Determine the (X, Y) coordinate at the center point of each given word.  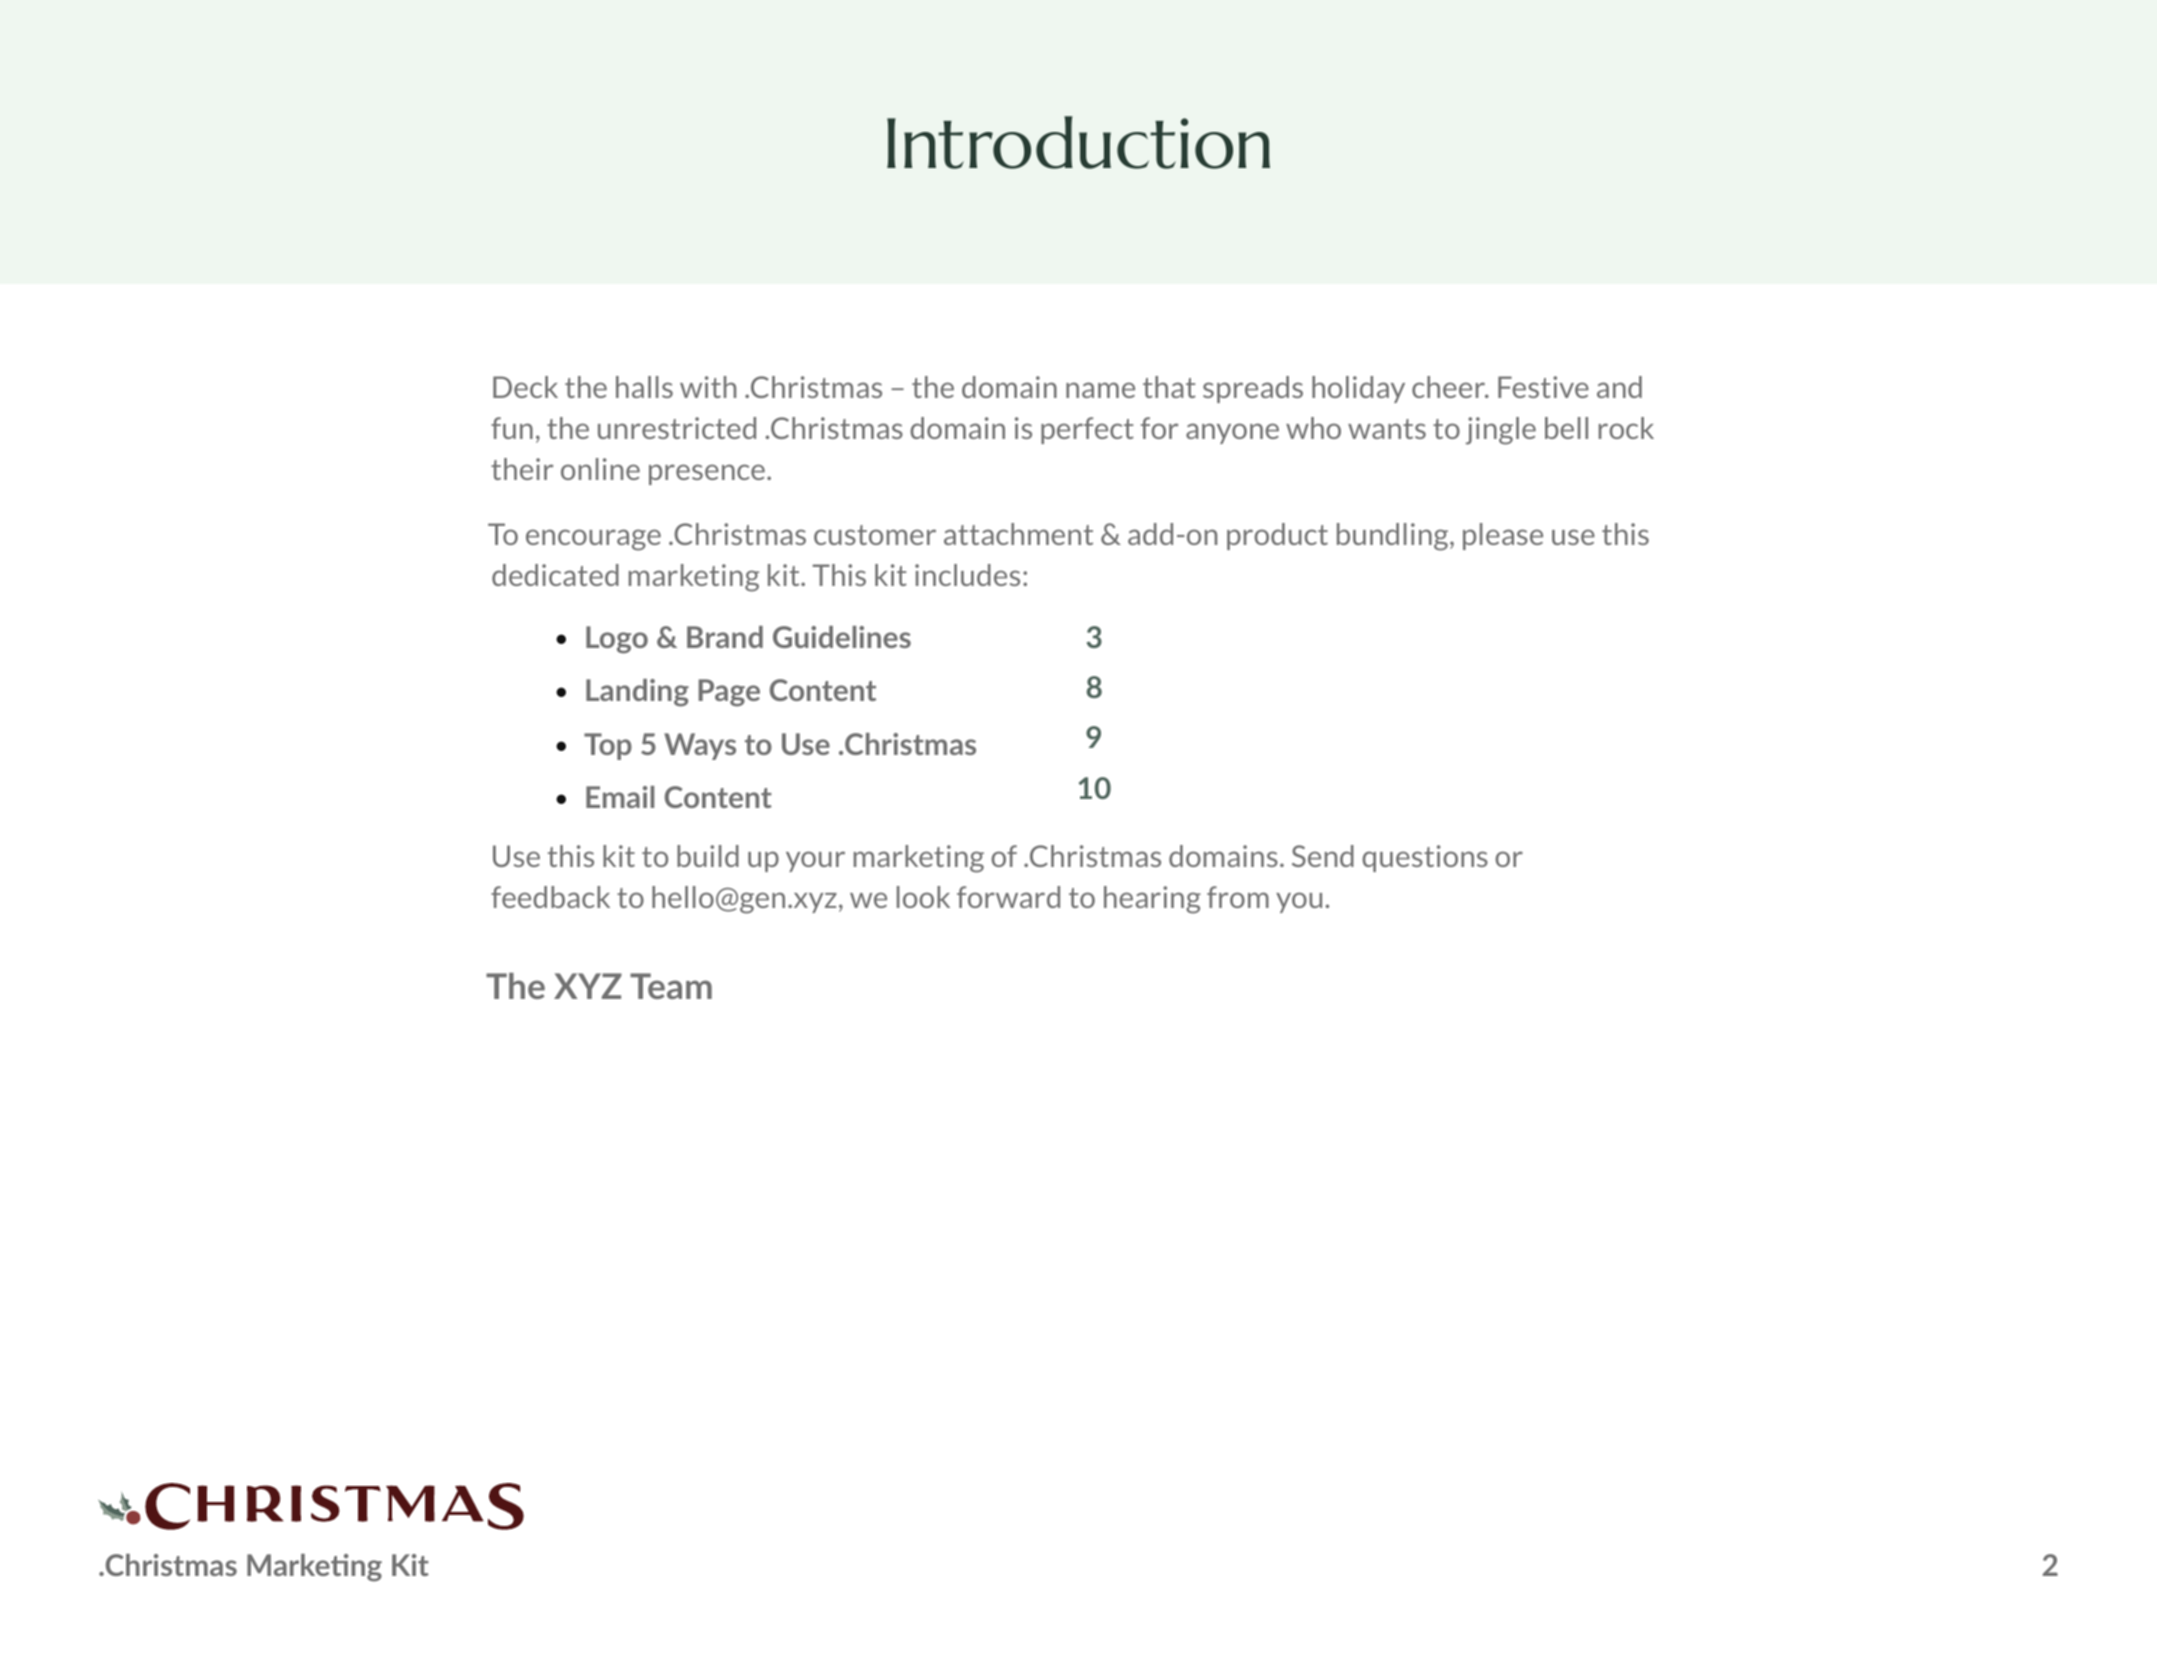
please (1503, 536)
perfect (1087, 430)
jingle (1501, 431)
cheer (1449, 387)
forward (1008, 897)
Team (671, 986)
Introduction (1078, 142)
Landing (637, 693)
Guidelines (842, 637)
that (1169, 387)
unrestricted (677, 428)
